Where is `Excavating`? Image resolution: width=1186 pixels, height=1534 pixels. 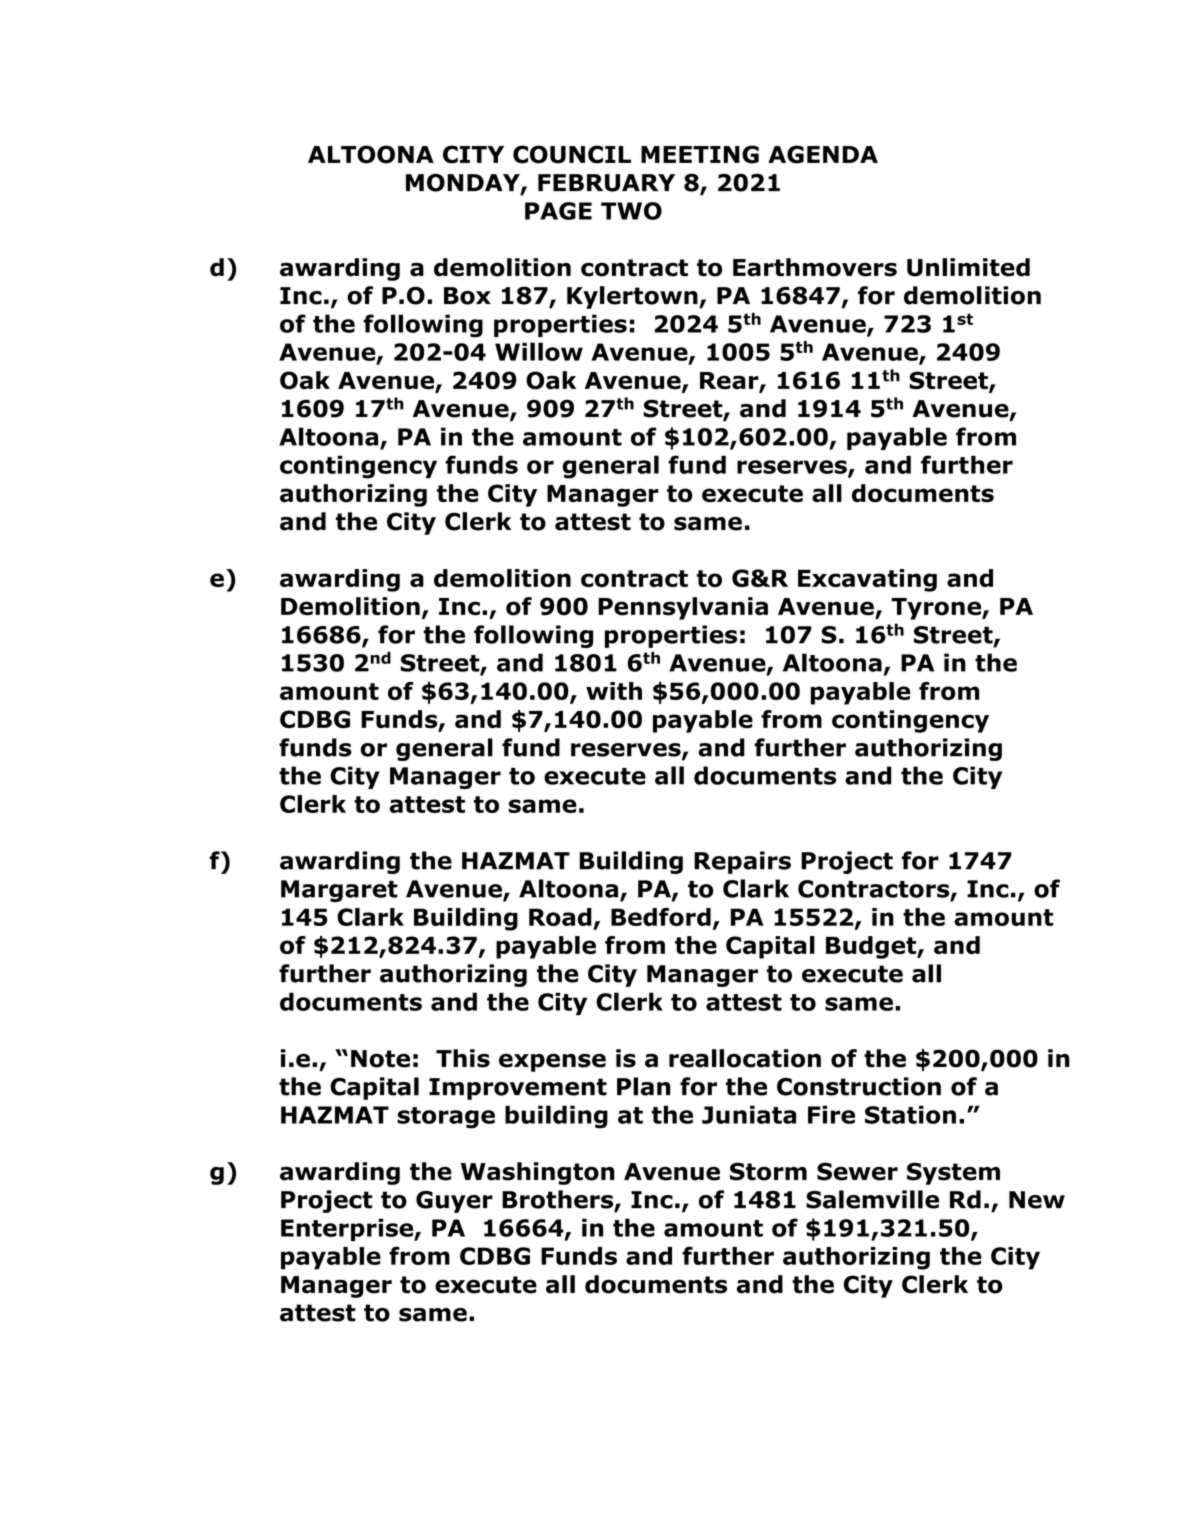
Excavating is located at coordinates (867, 580).
